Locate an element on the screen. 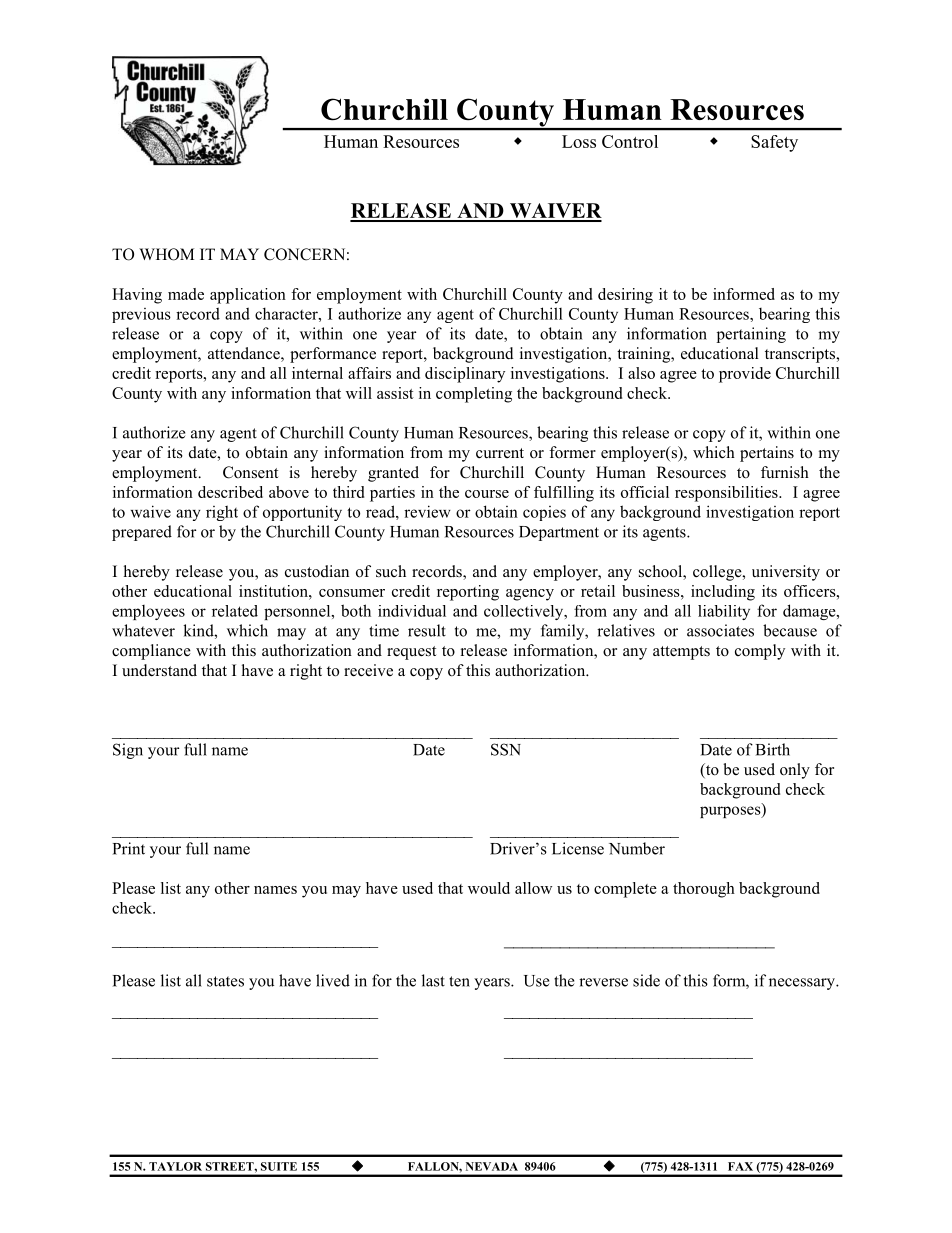 The width and height of the screenshot is (952, 1233). TAYLOR is located at coordinates (175, 1166).
